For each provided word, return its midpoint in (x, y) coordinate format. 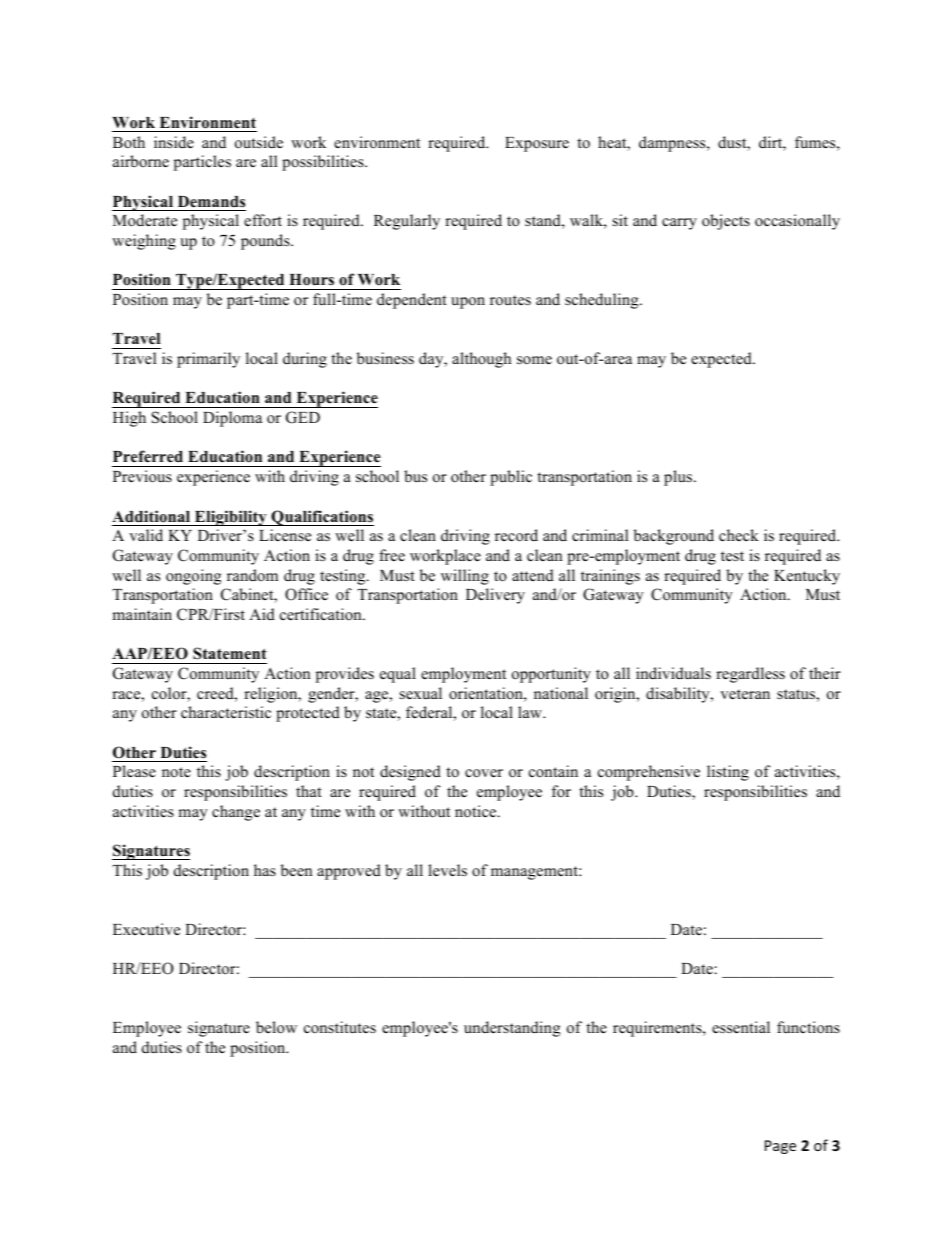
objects (726, 222)
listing (728, 773)
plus (679, 478)
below (276, 1027)
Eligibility (231, 518)
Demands (211, 202)
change (236, 813)
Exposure (537, 144)
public (511, 478)
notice (477, 811)
